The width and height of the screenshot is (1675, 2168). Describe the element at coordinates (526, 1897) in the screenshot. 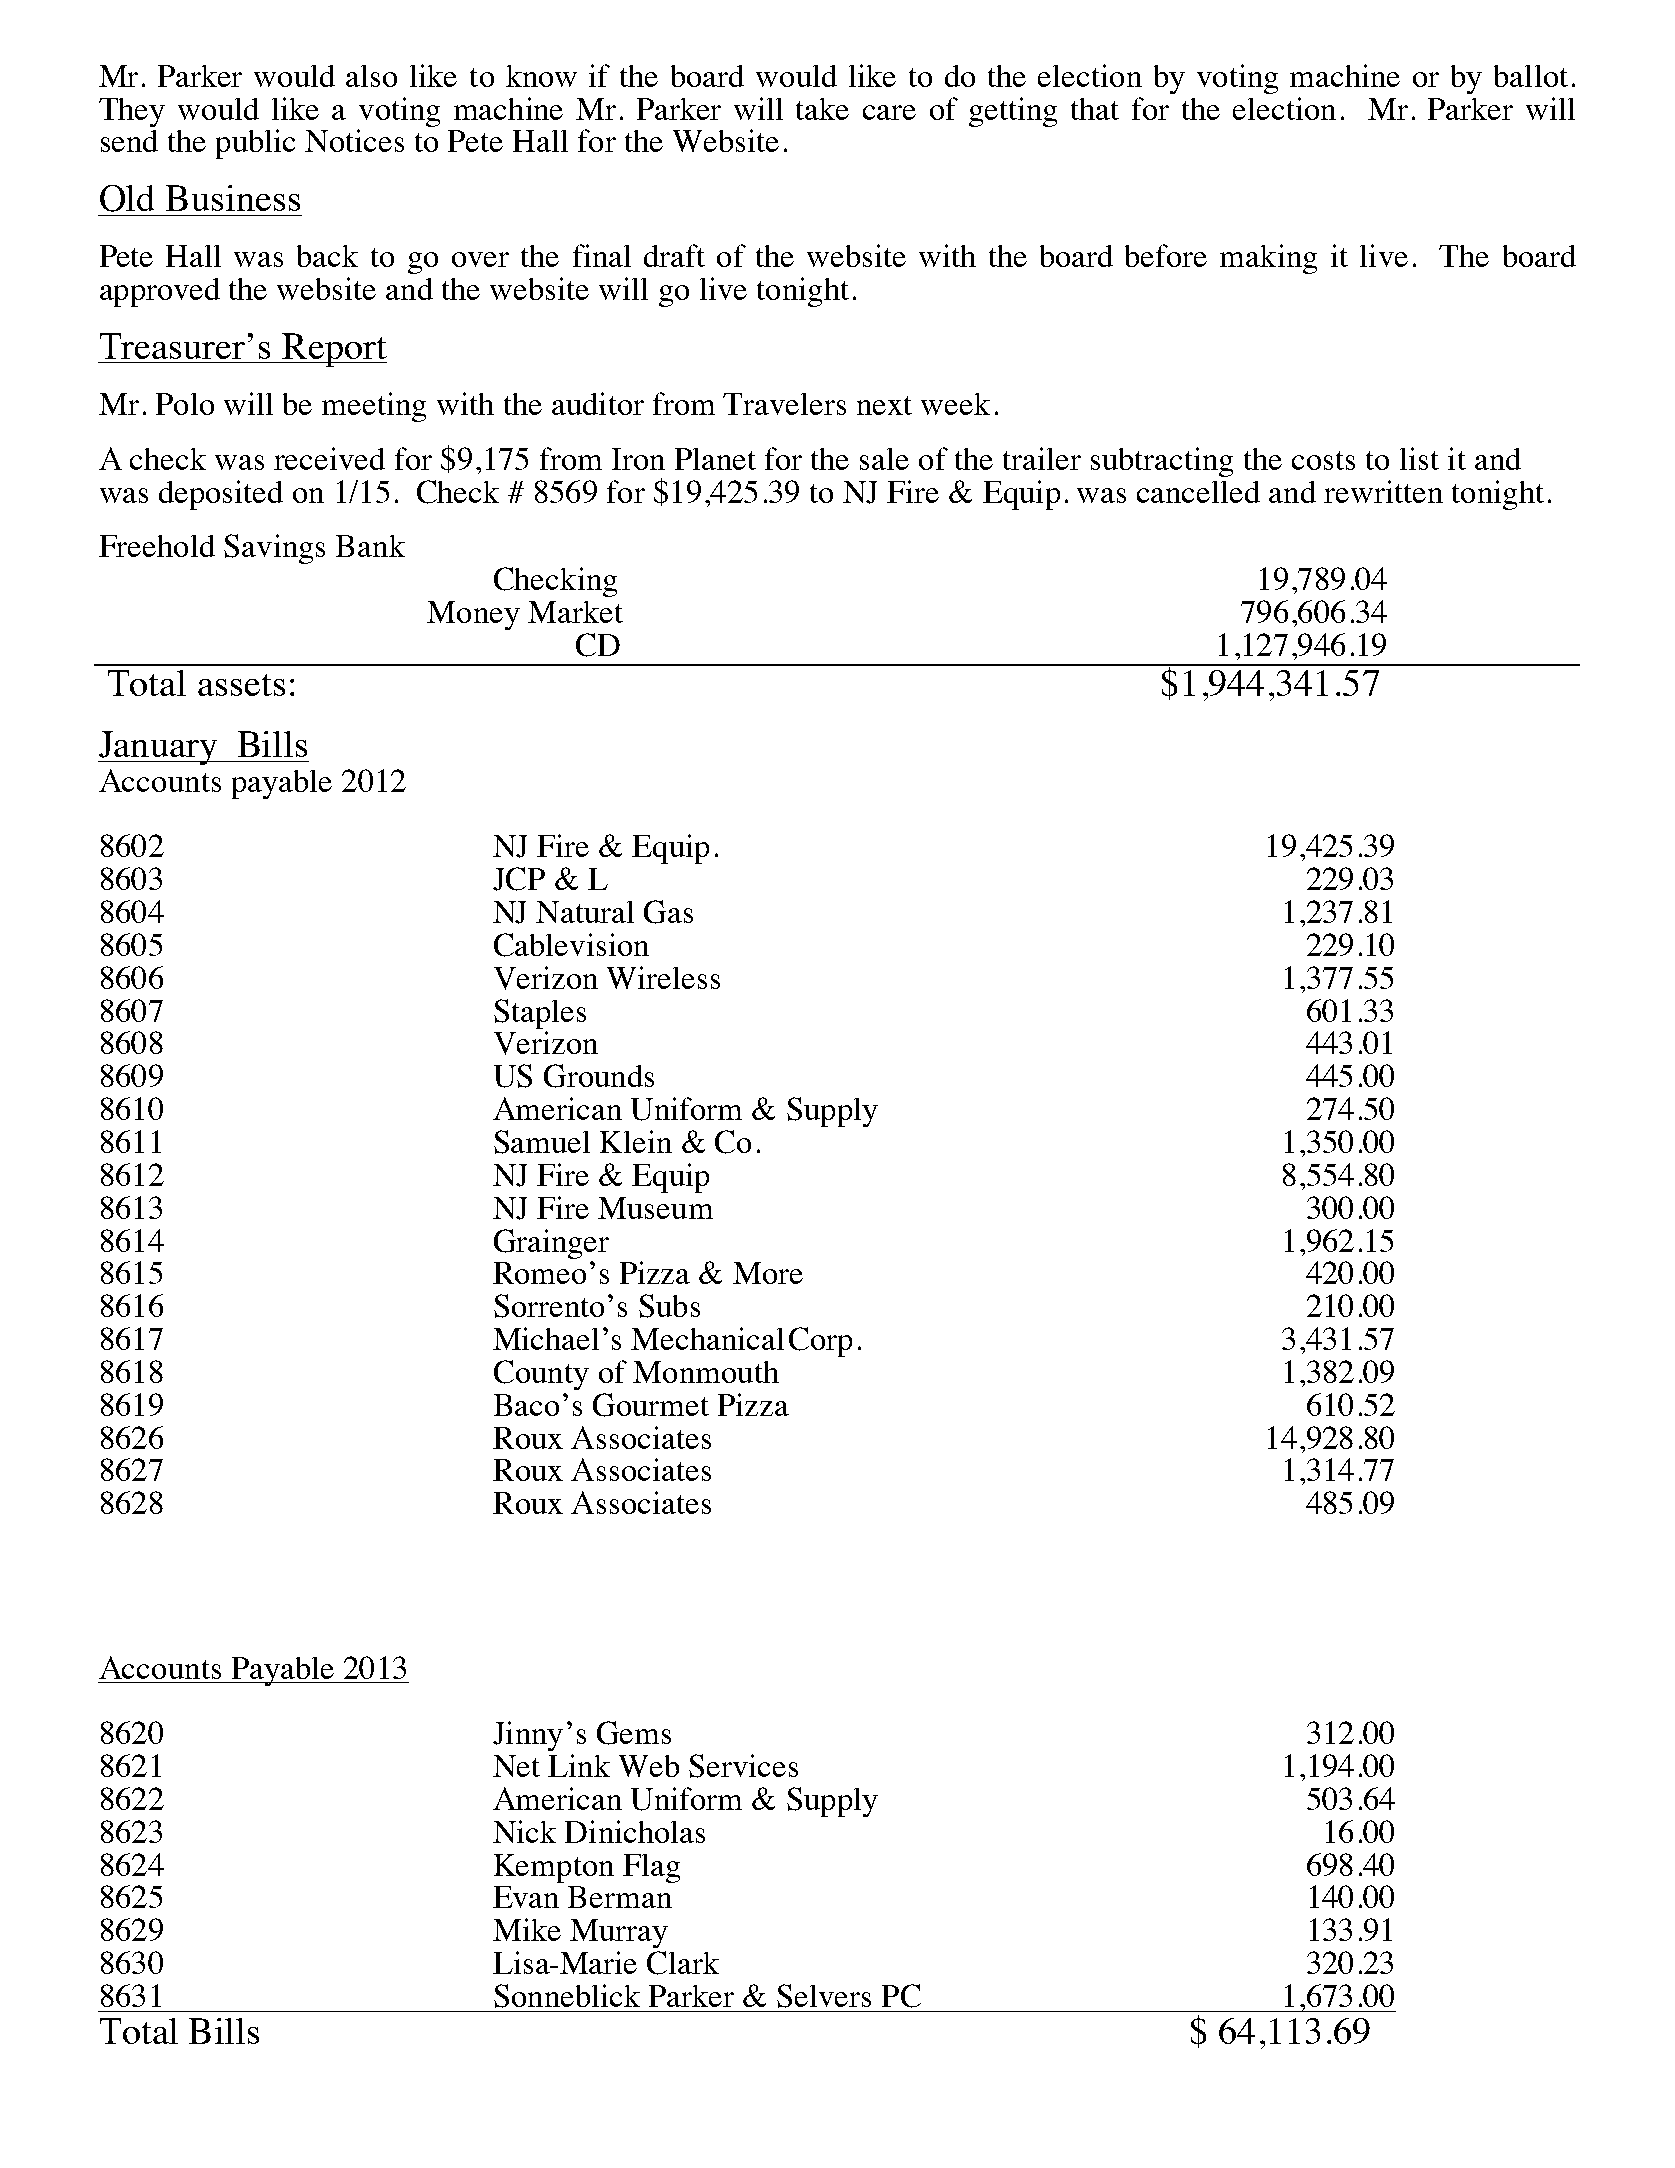

I see `Evan` at that location.
